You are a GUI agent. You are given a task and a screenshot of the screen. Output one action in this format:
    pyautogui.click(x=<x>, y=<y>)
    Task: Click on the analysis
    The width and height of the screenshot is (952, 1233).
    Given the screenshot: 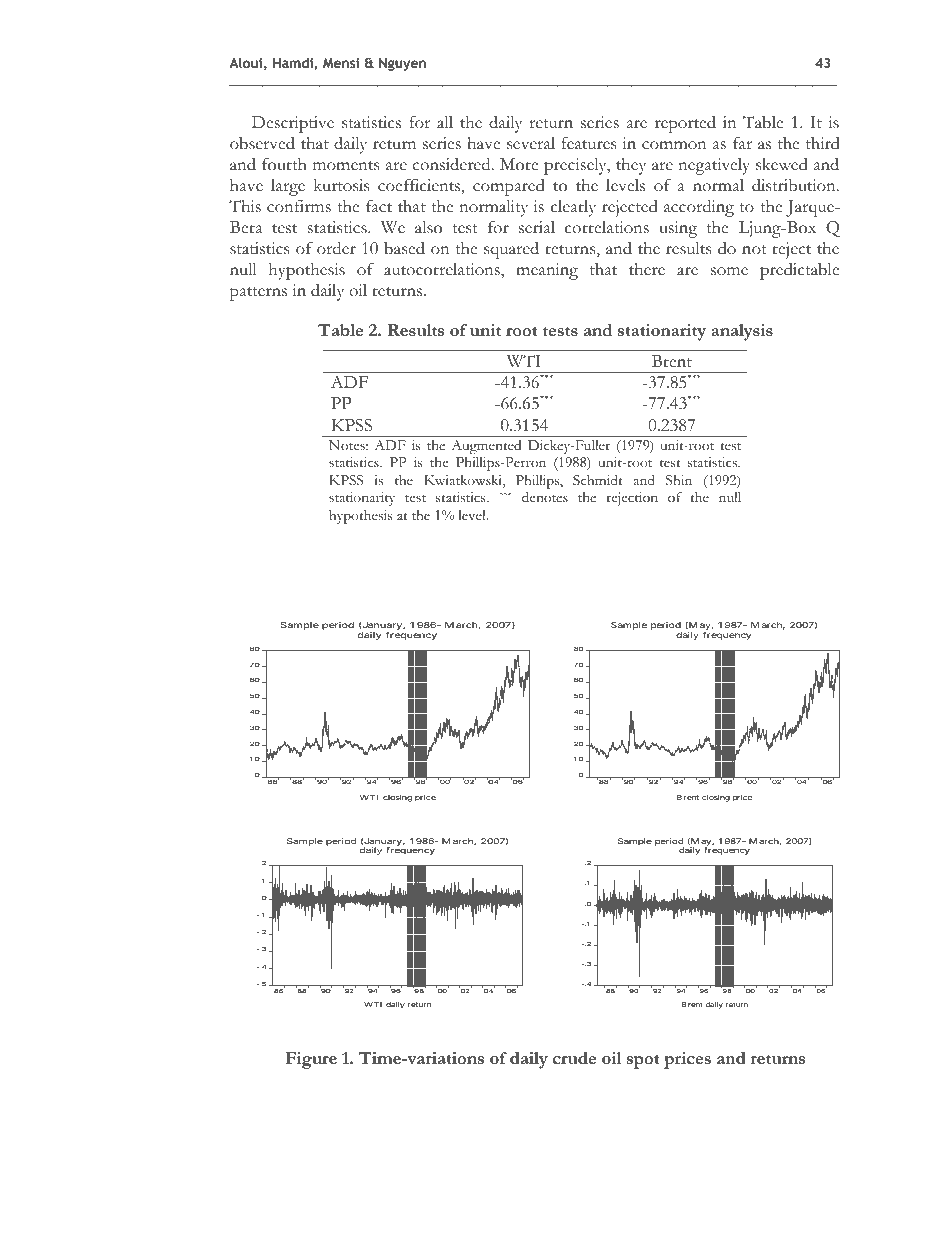 What is the action you would take?
    pyautogui.click(x=742, y=332)
